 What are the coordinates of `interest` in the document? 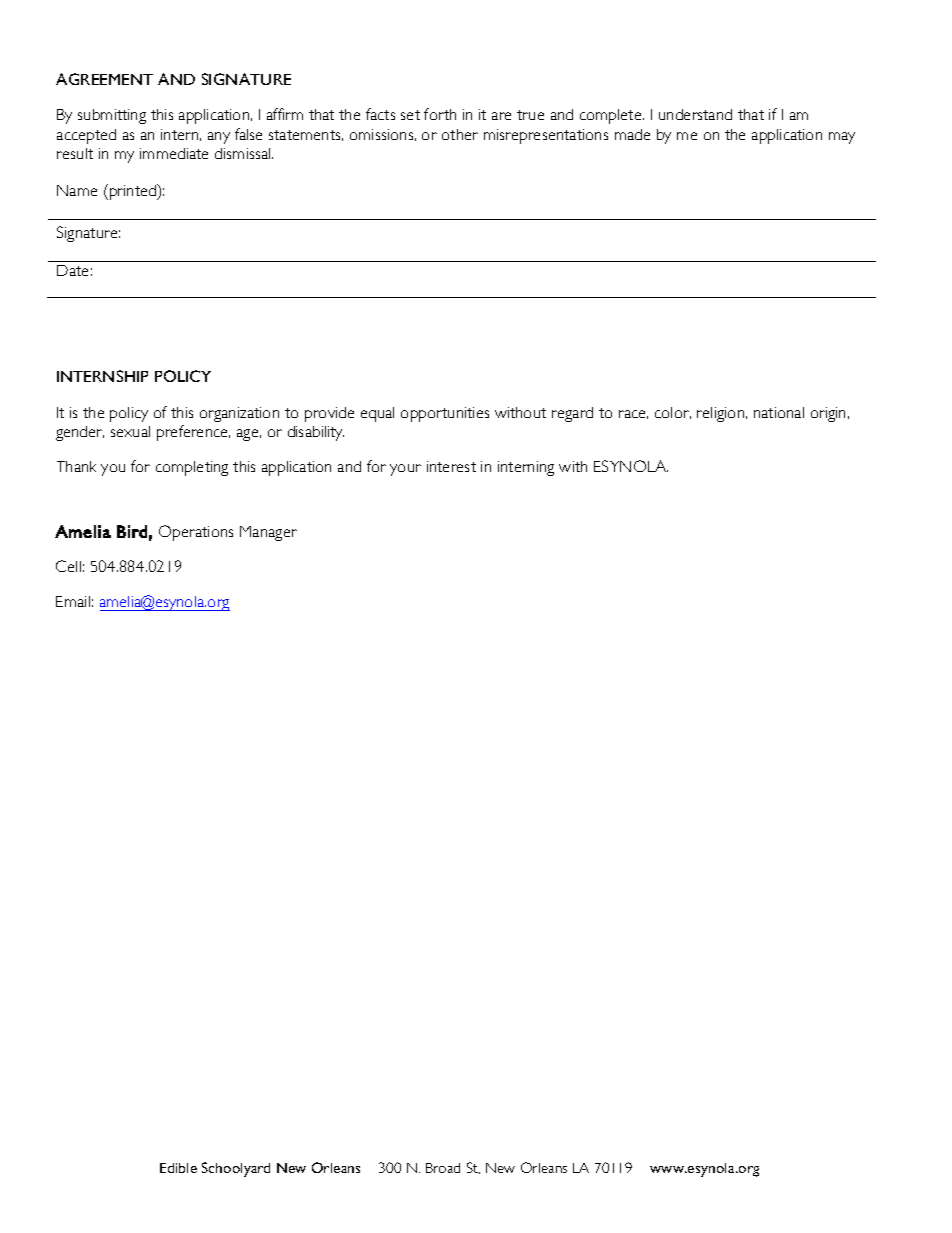 It's located at (451, 466).
